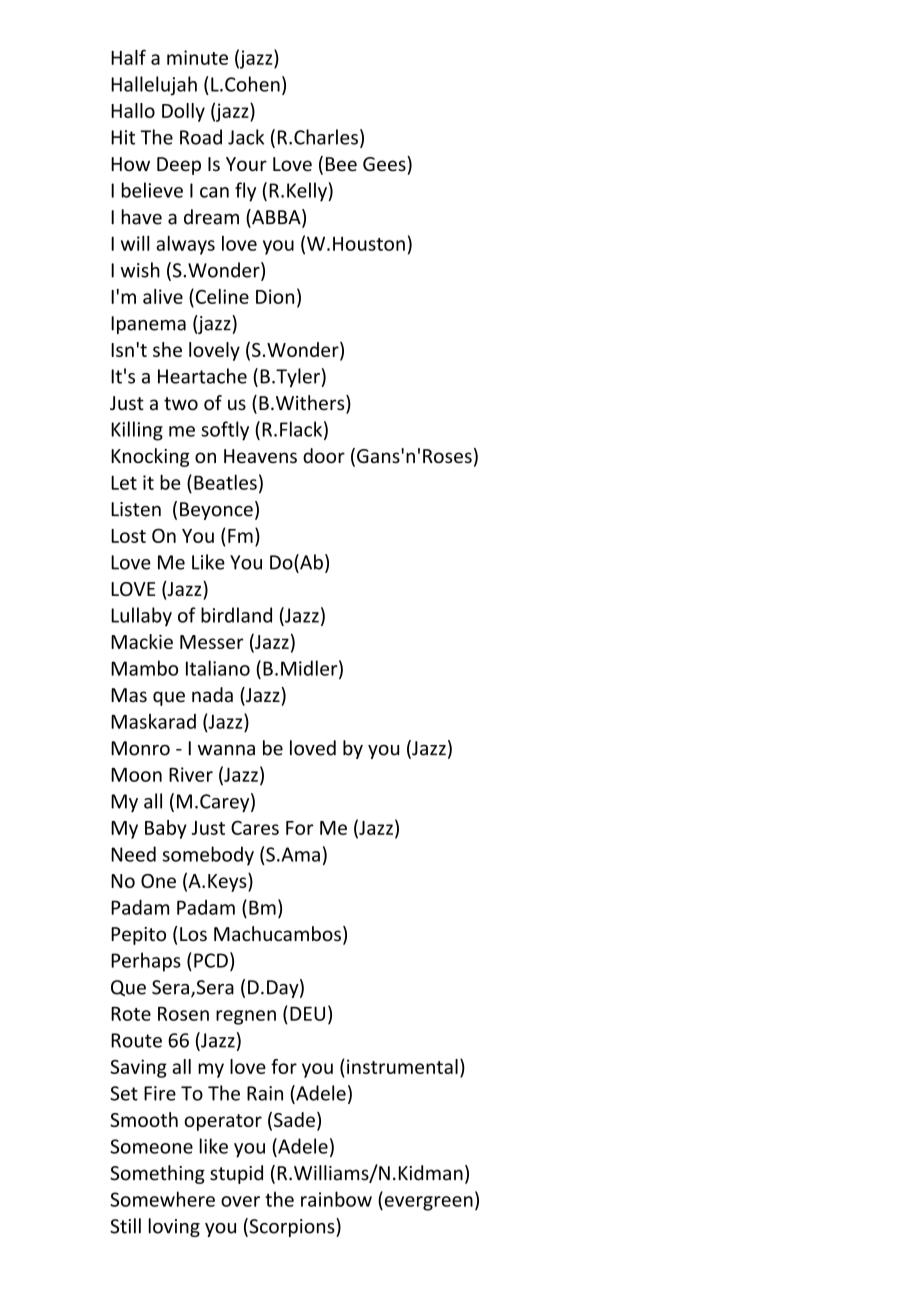  What do you see at coordinates (246, 137) in the screenshot?
I see `Jack` at bounding box center [246, 137].
